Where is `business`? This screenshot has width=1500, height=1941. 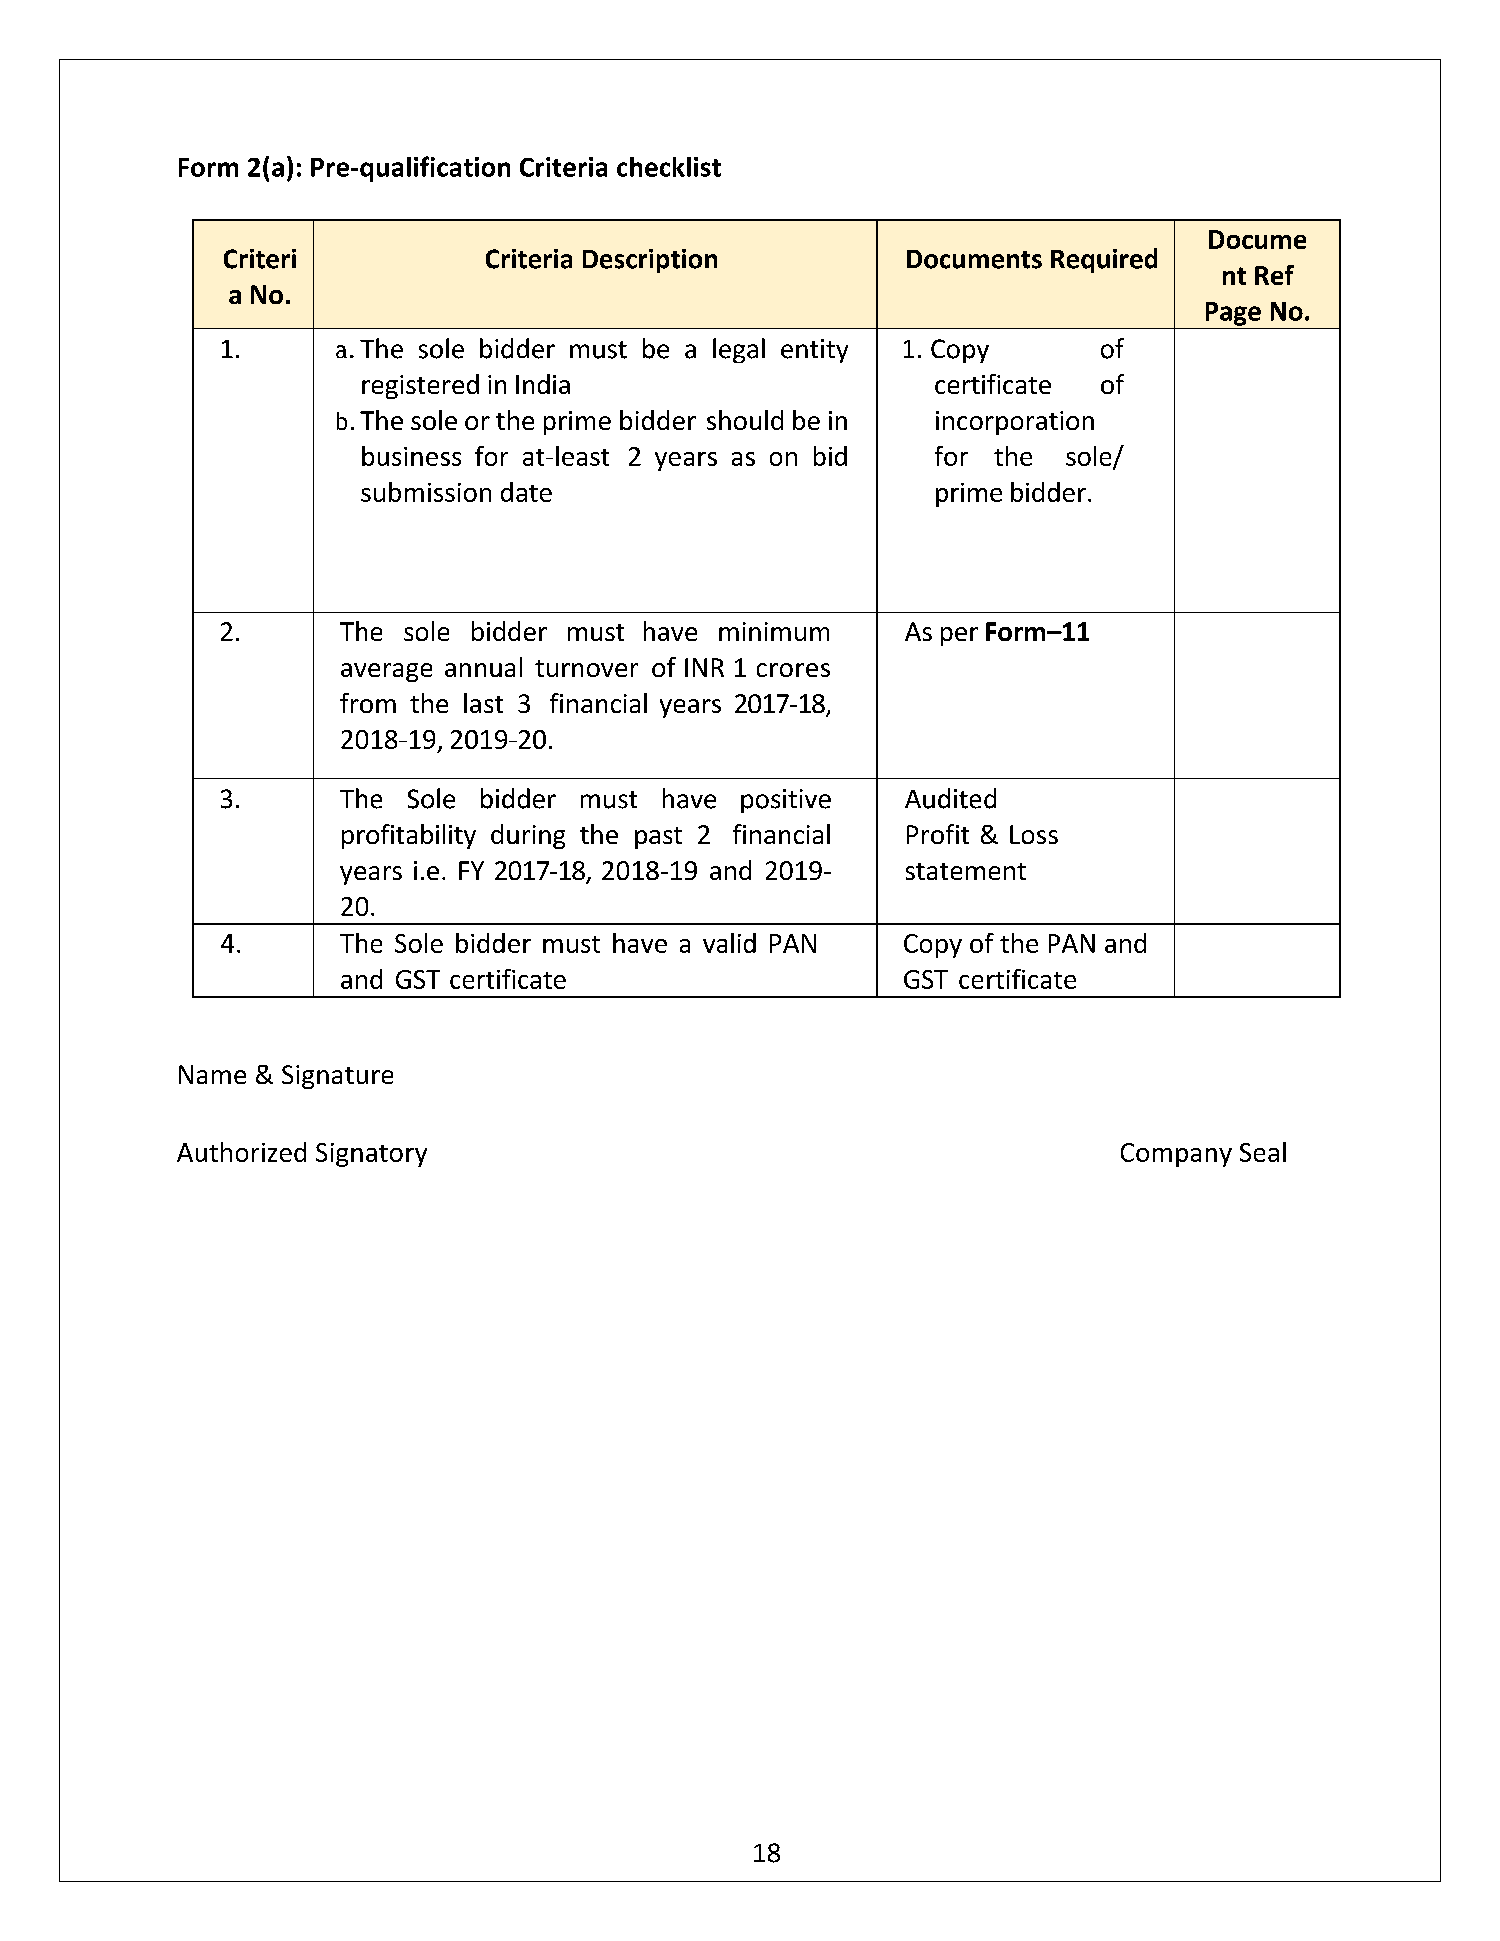
business is located at coordinates (411, 456).
